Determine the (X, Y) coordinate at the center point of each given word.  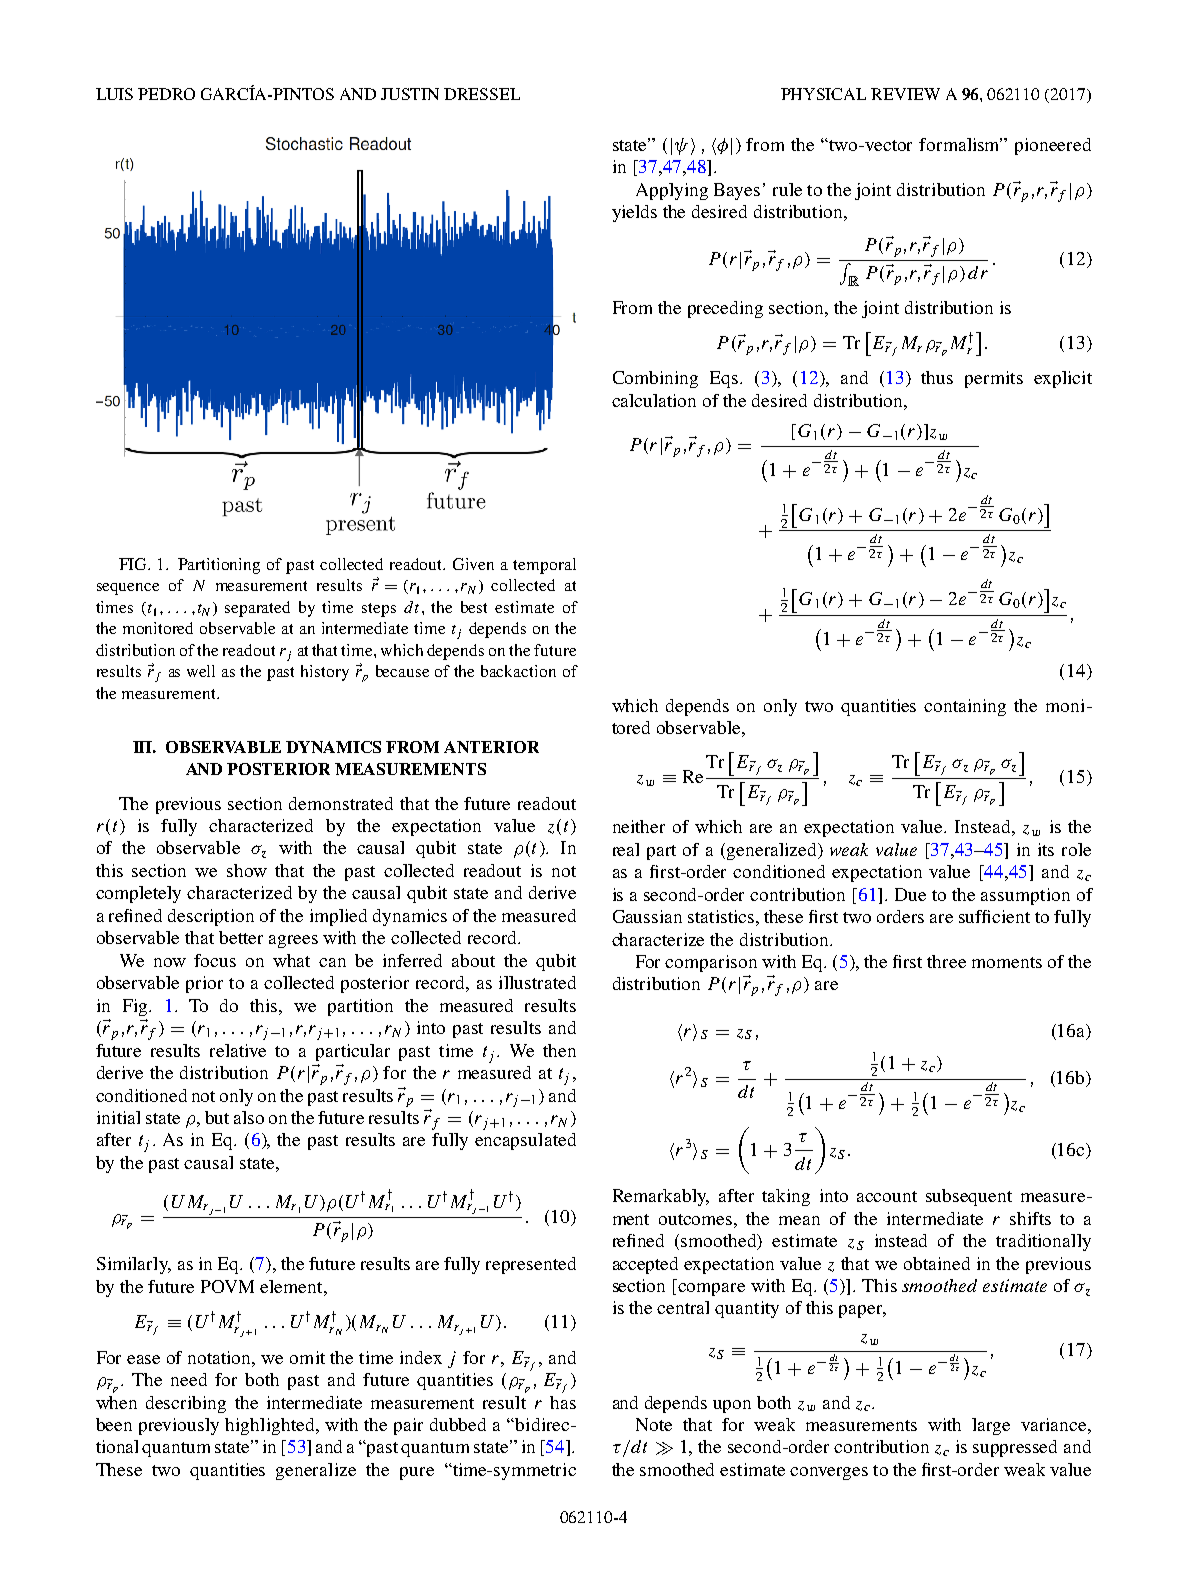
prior (204, 984)
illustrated (537, 982)
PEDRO (166, 94)
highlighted (271, 1426)
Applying (672, 191)
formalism (960, 144)
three (946, 961)
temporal (544, 566)
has (563, 1402)
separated (257, 609)
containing (965, 707)
